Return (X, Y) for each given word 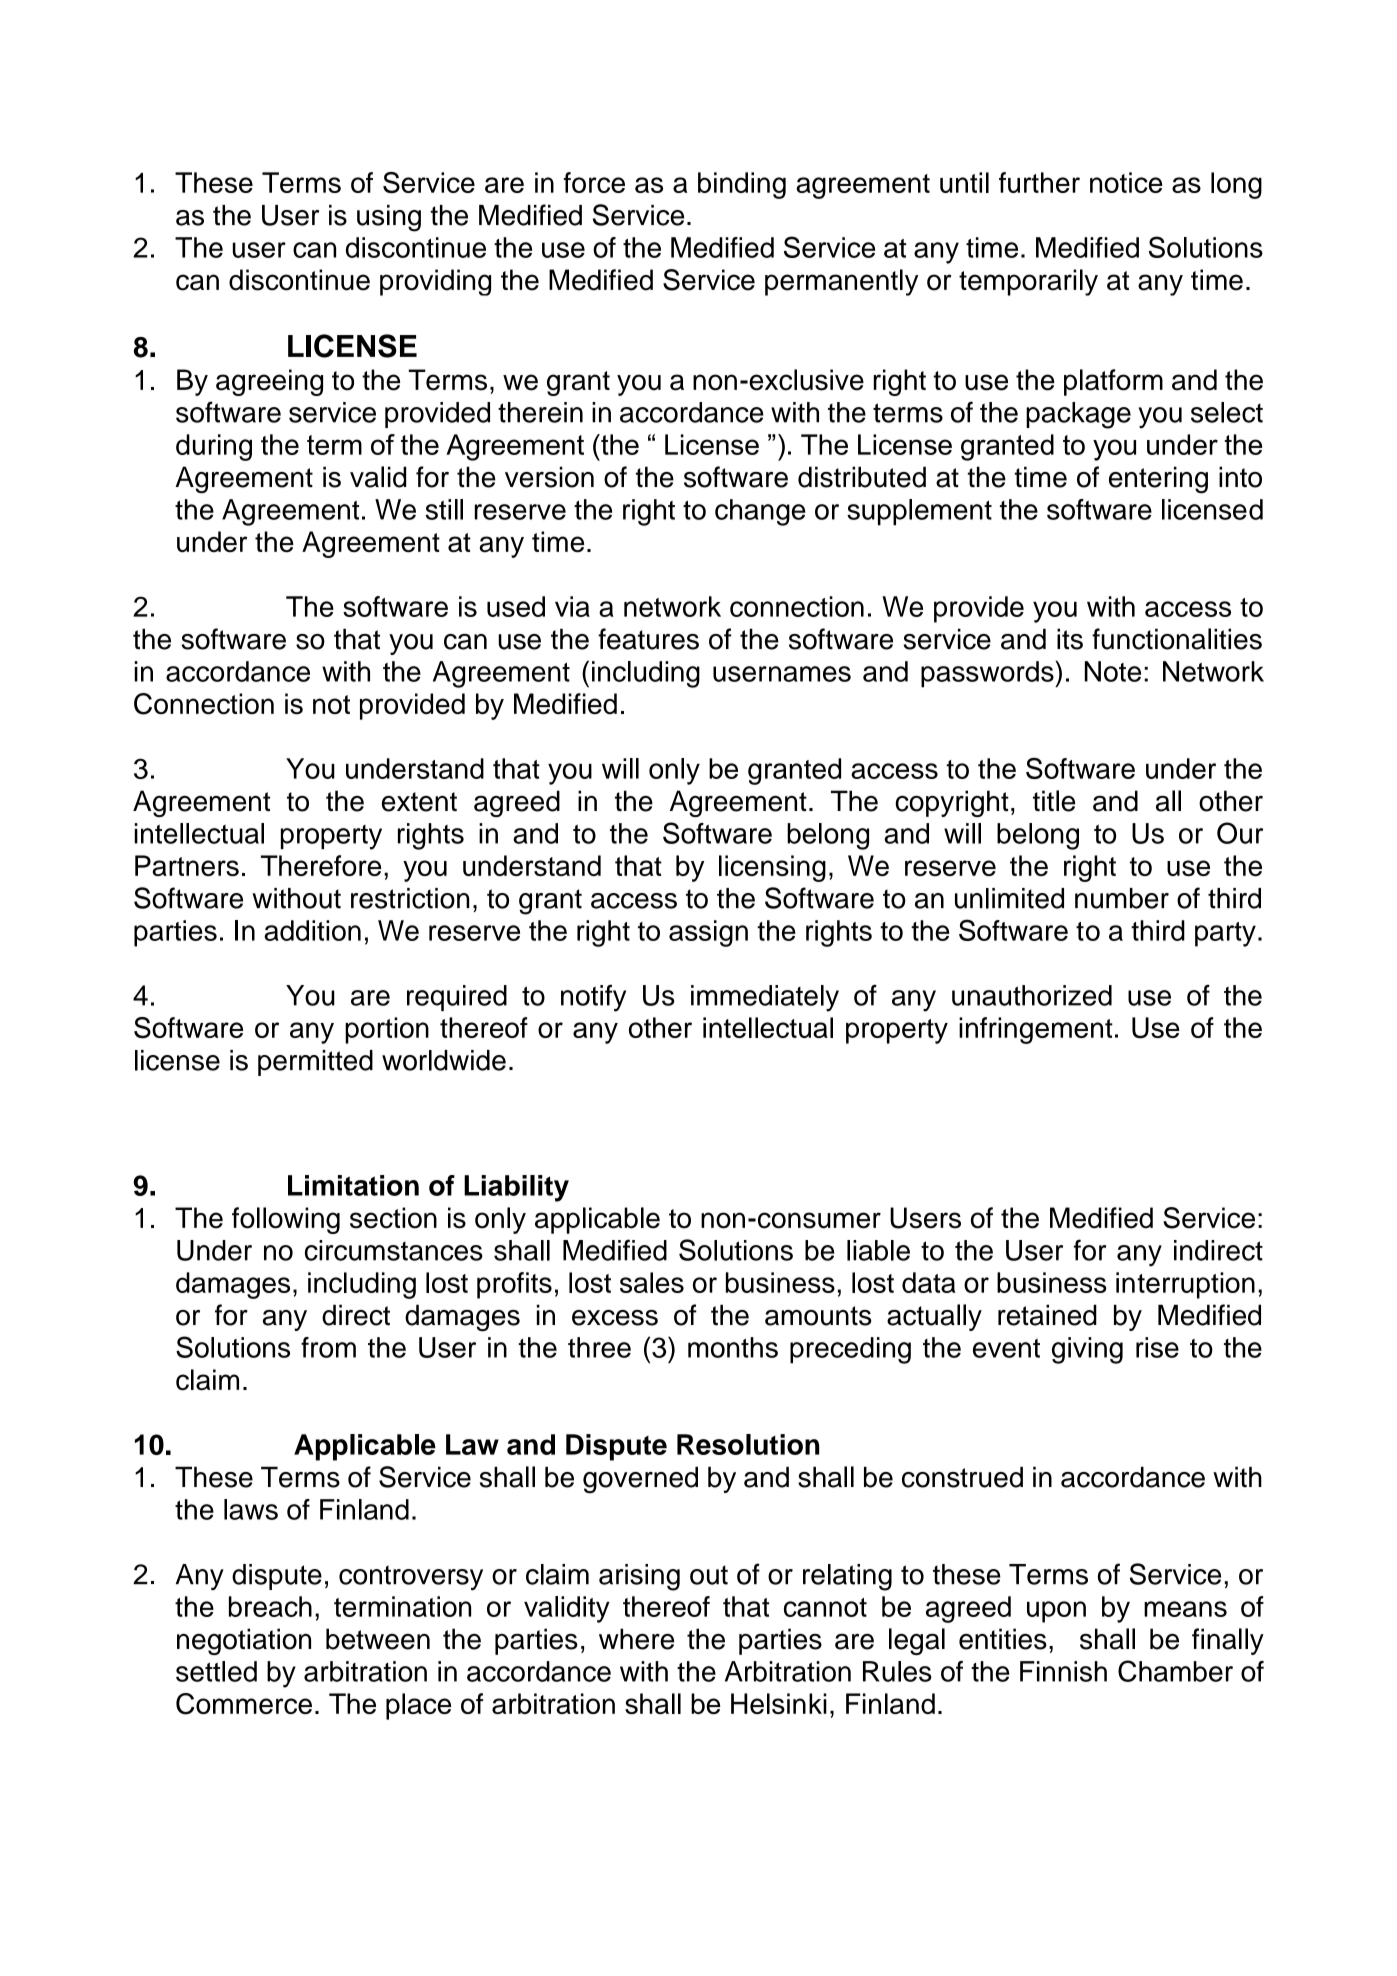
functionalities (1177, 639)
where (636, 1639)
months (733, 1347)
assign (708, 933)
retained (1047, 1315)
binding (742, 185)
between (378, 1639)
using (389, 218)
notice (1126, 182)
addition (312, 930)
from (328, 1347)
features (648, 639)
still (444, 509)
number (1122, 898)
